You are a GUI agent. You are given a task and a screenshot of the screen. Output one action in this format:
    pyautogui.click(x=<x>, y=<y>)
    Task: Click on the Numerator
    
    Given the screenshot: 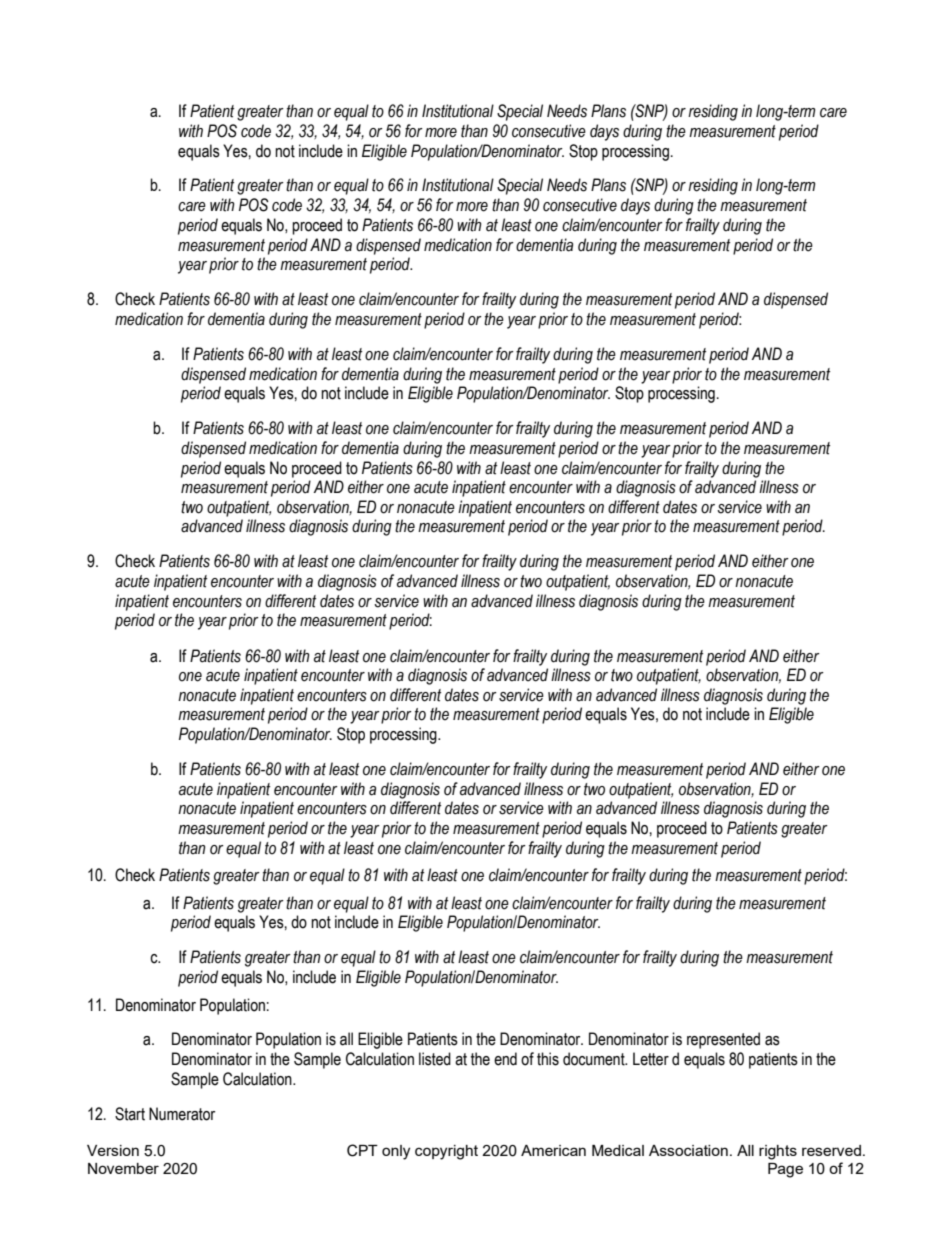 What is the action you would take?
    pyautogui.click(x=182, y=1114)
